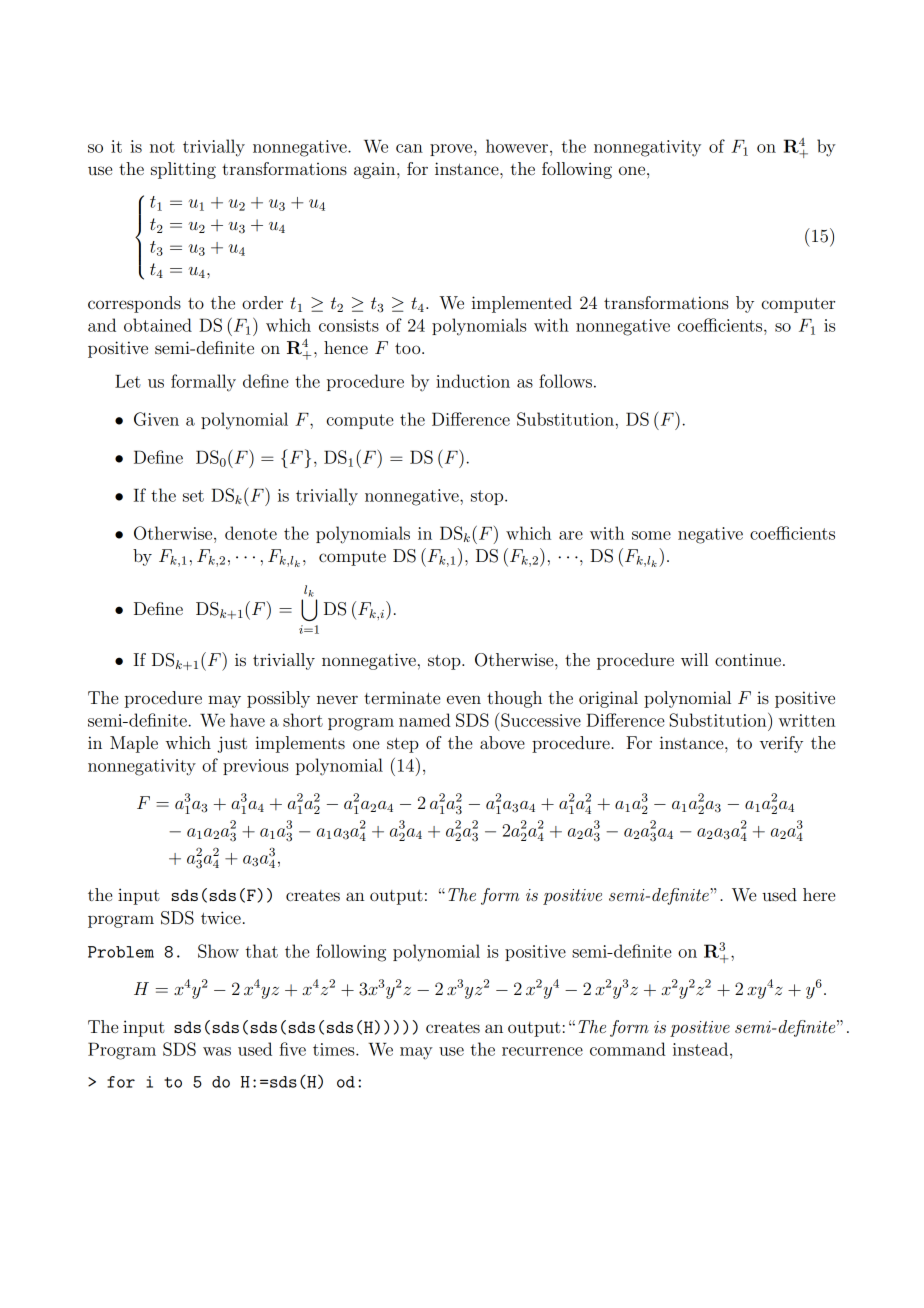  What do you see at coordinates (542, 1051) in the document?
I see `recurrence` at bounding box center [542, 1051].
